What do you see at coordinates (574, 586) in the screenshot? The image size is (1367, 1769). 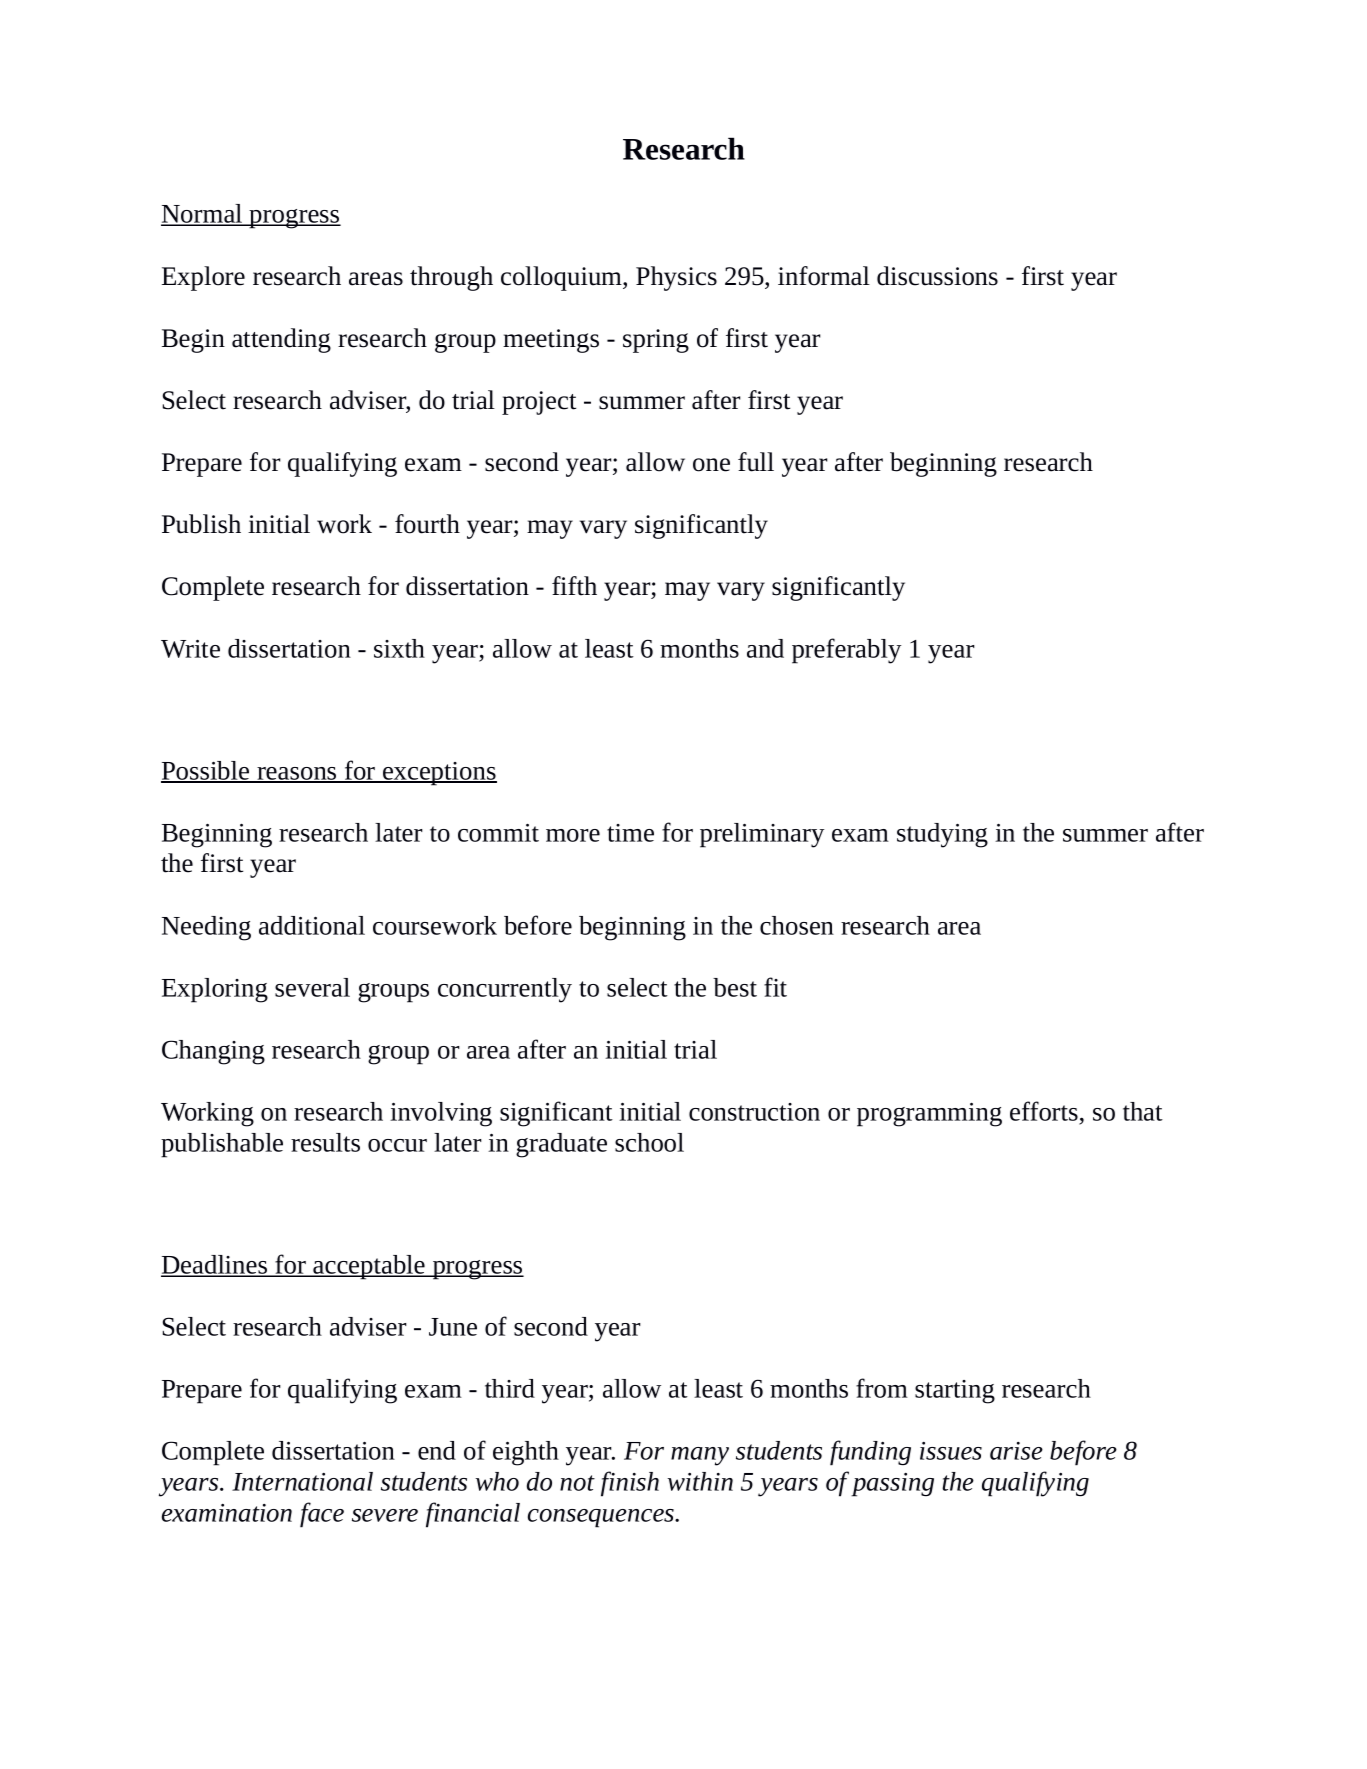 I see `fifth` at bounding box center [574, 586].
